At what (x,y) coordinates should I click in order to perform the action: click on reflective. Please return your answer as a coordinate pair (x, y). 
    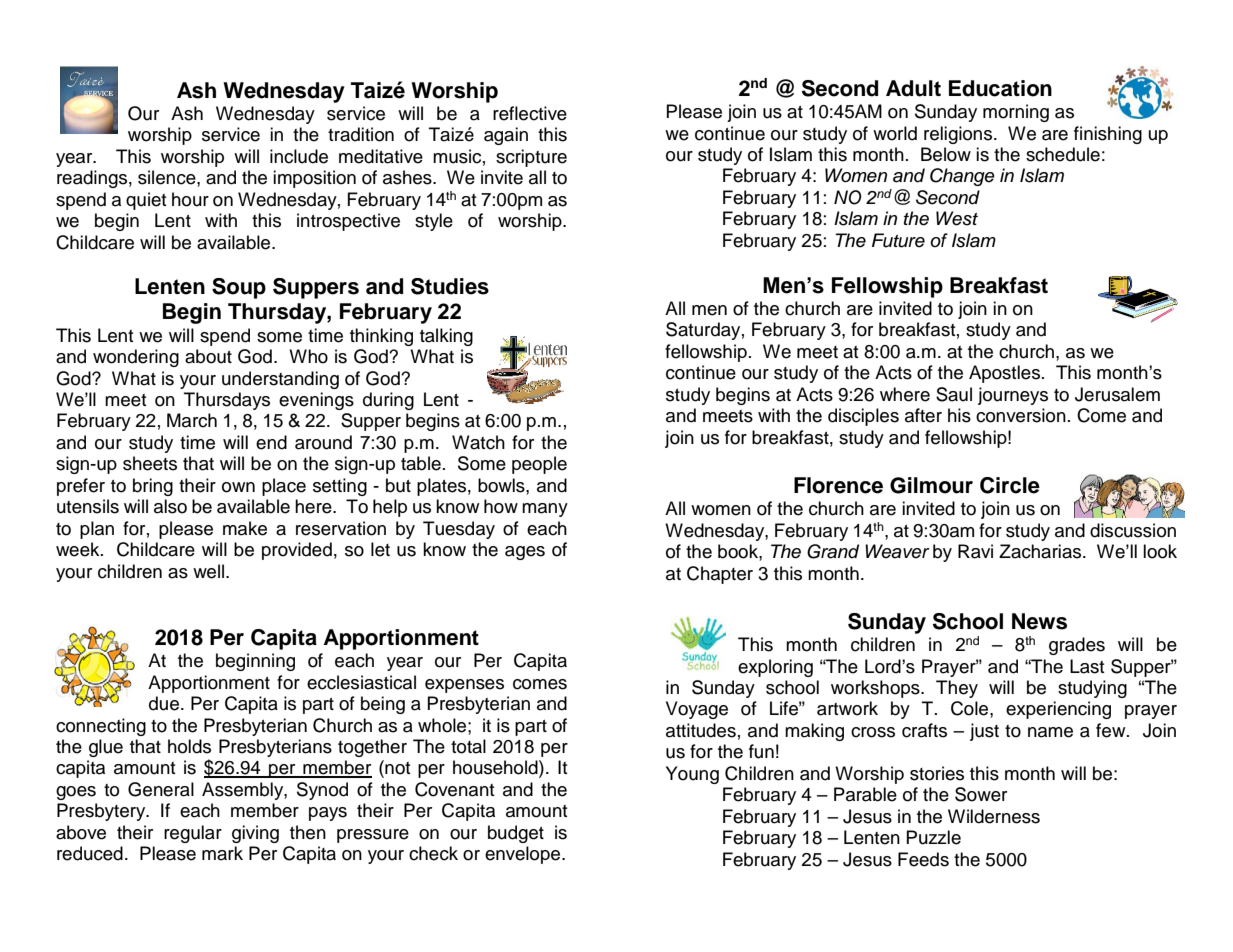
    Looking at the image, I should click on (530, 113).
